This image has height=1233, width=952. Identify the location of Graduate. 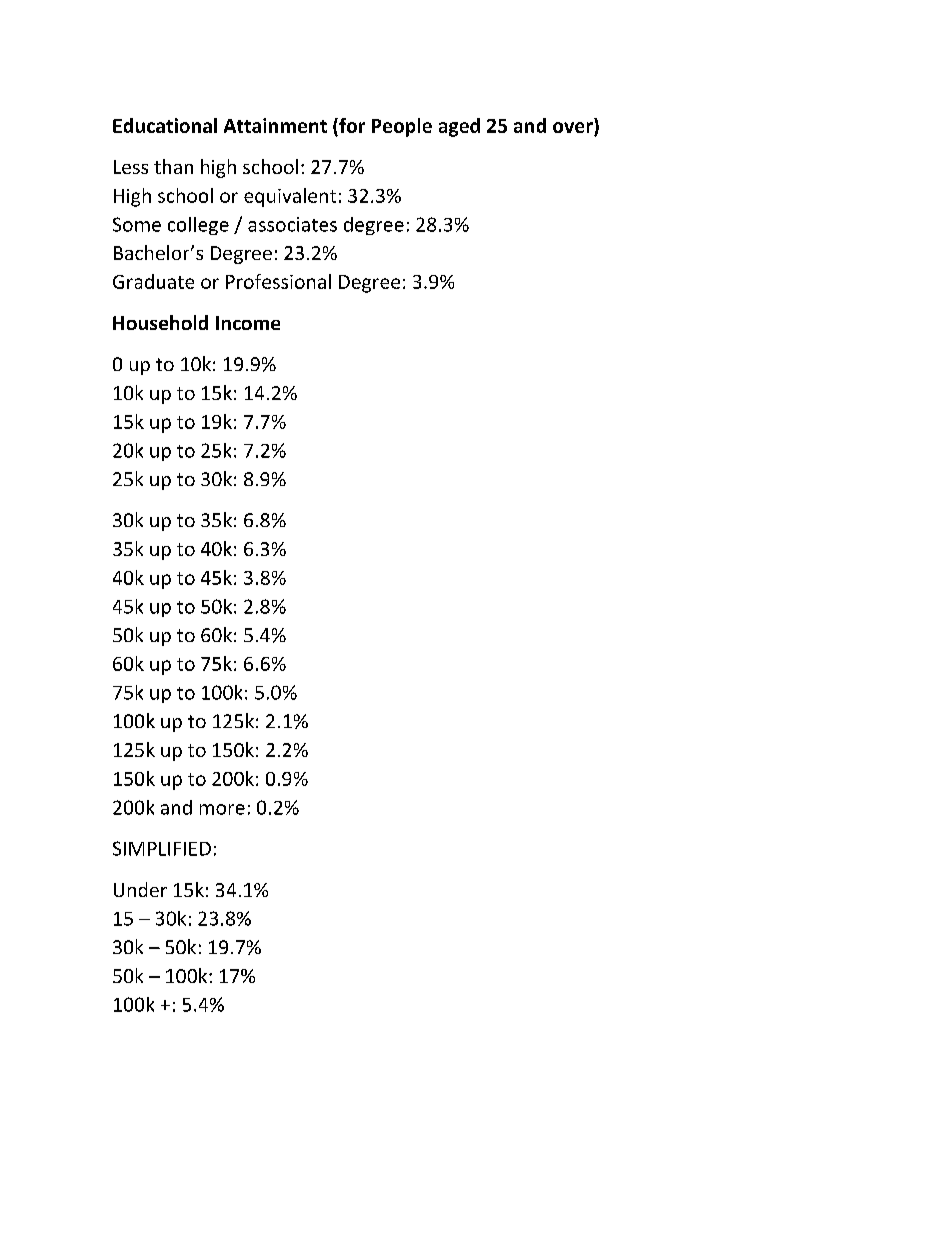
(153, 281).
